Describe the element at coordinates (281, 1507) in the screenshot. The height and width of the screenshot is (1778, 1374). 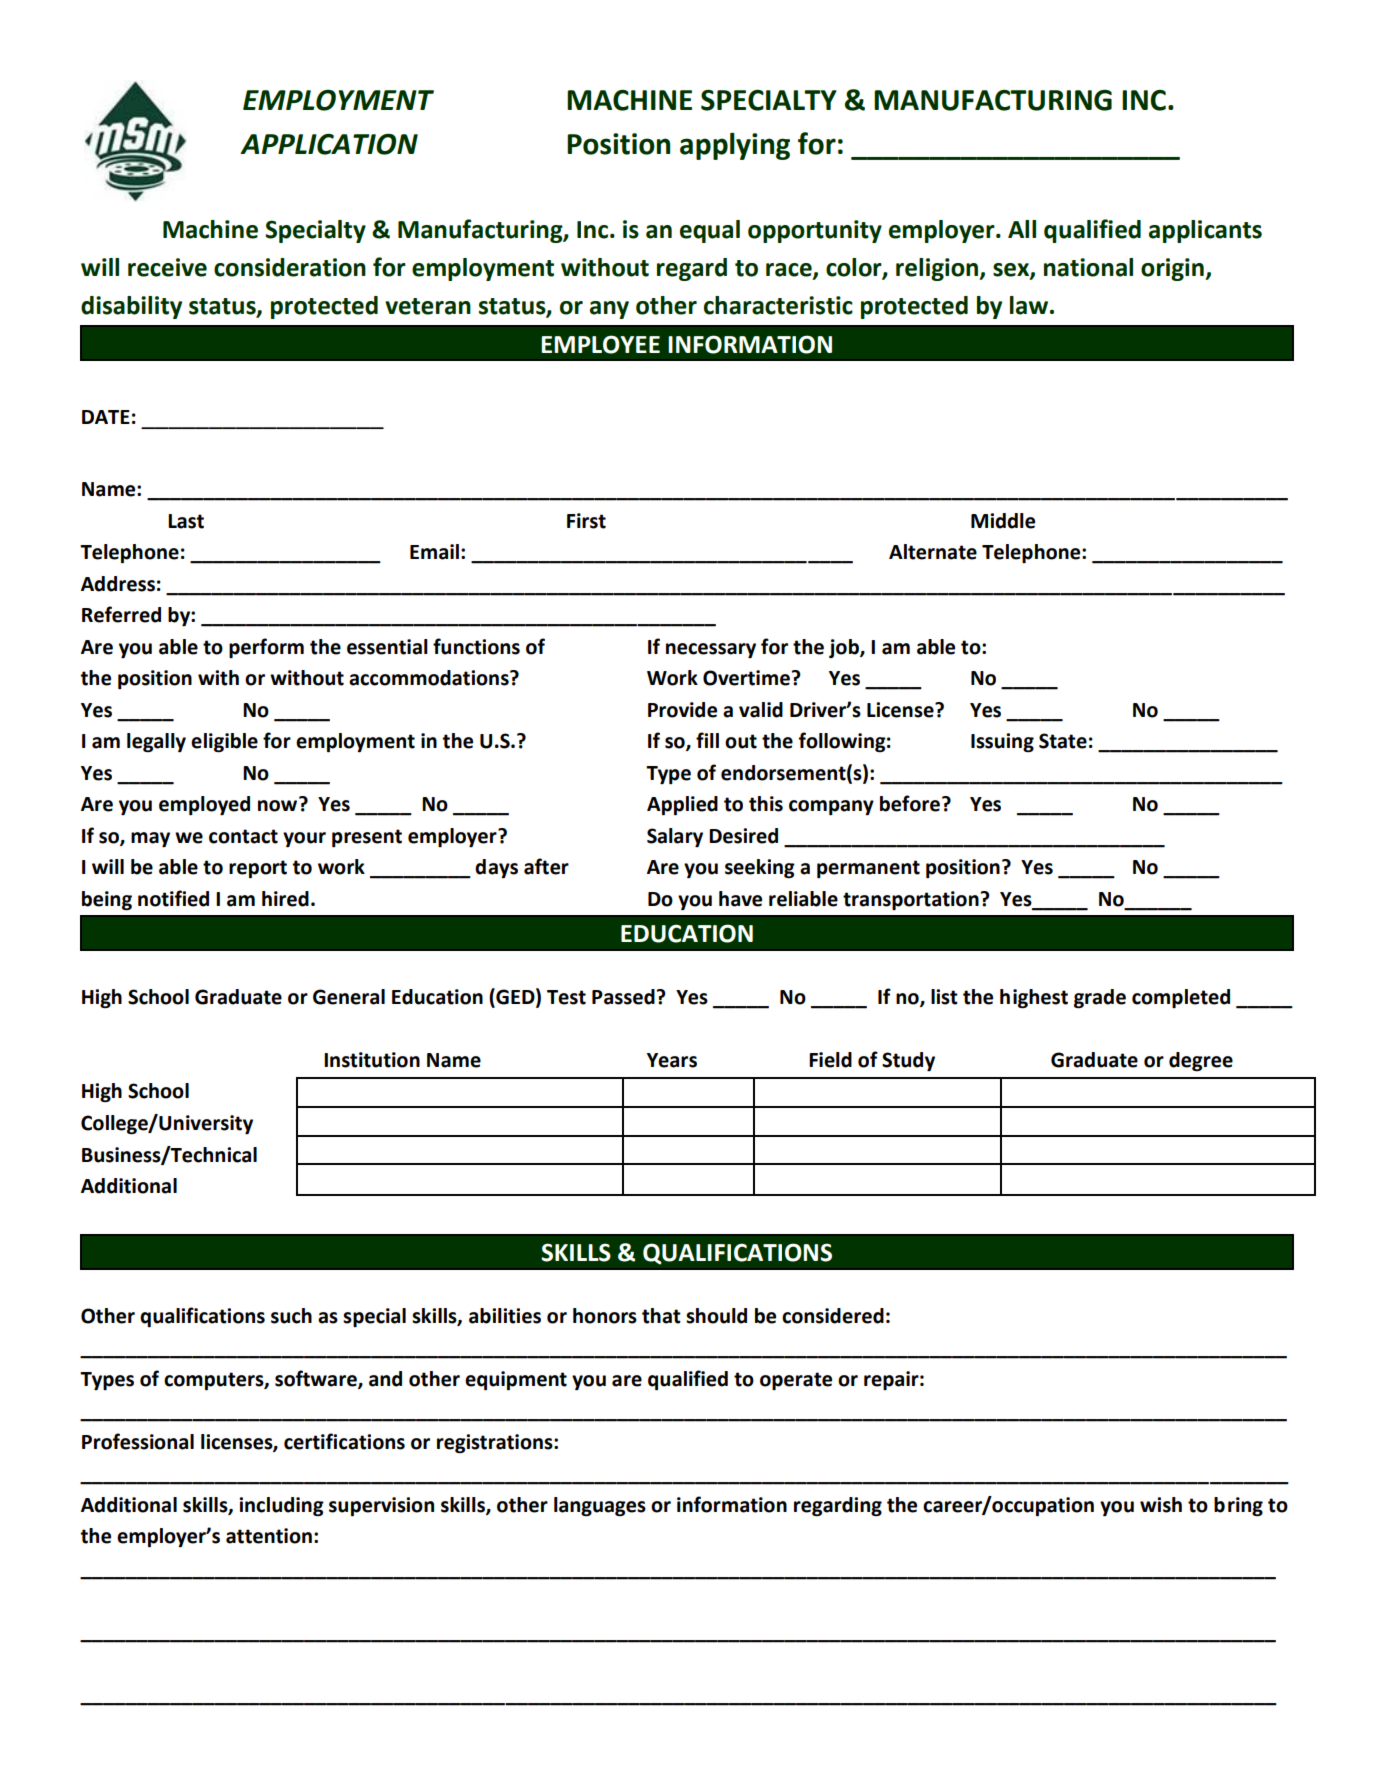
I see `including` at that location.
